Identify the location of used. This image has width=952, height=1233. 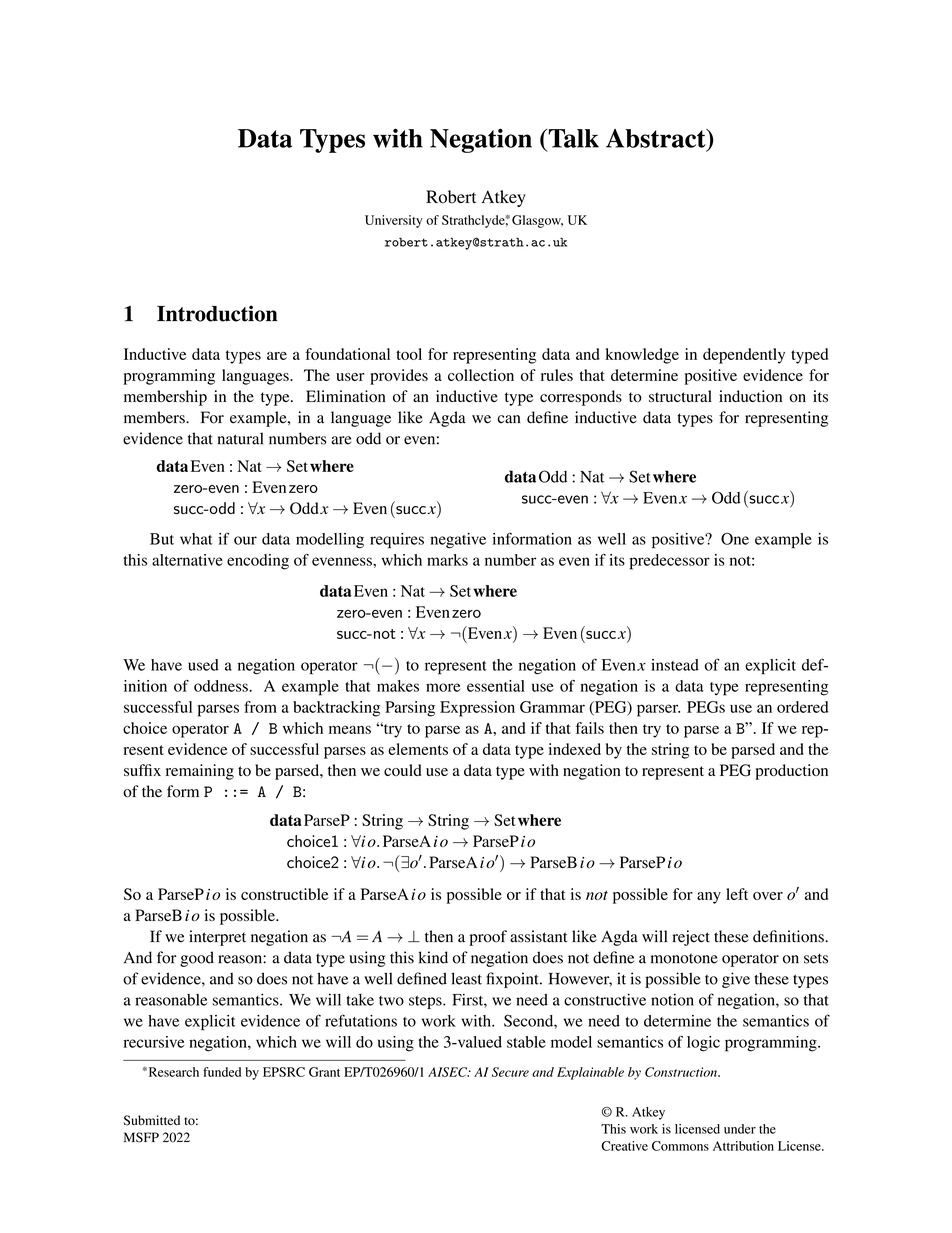
(203, 665).
